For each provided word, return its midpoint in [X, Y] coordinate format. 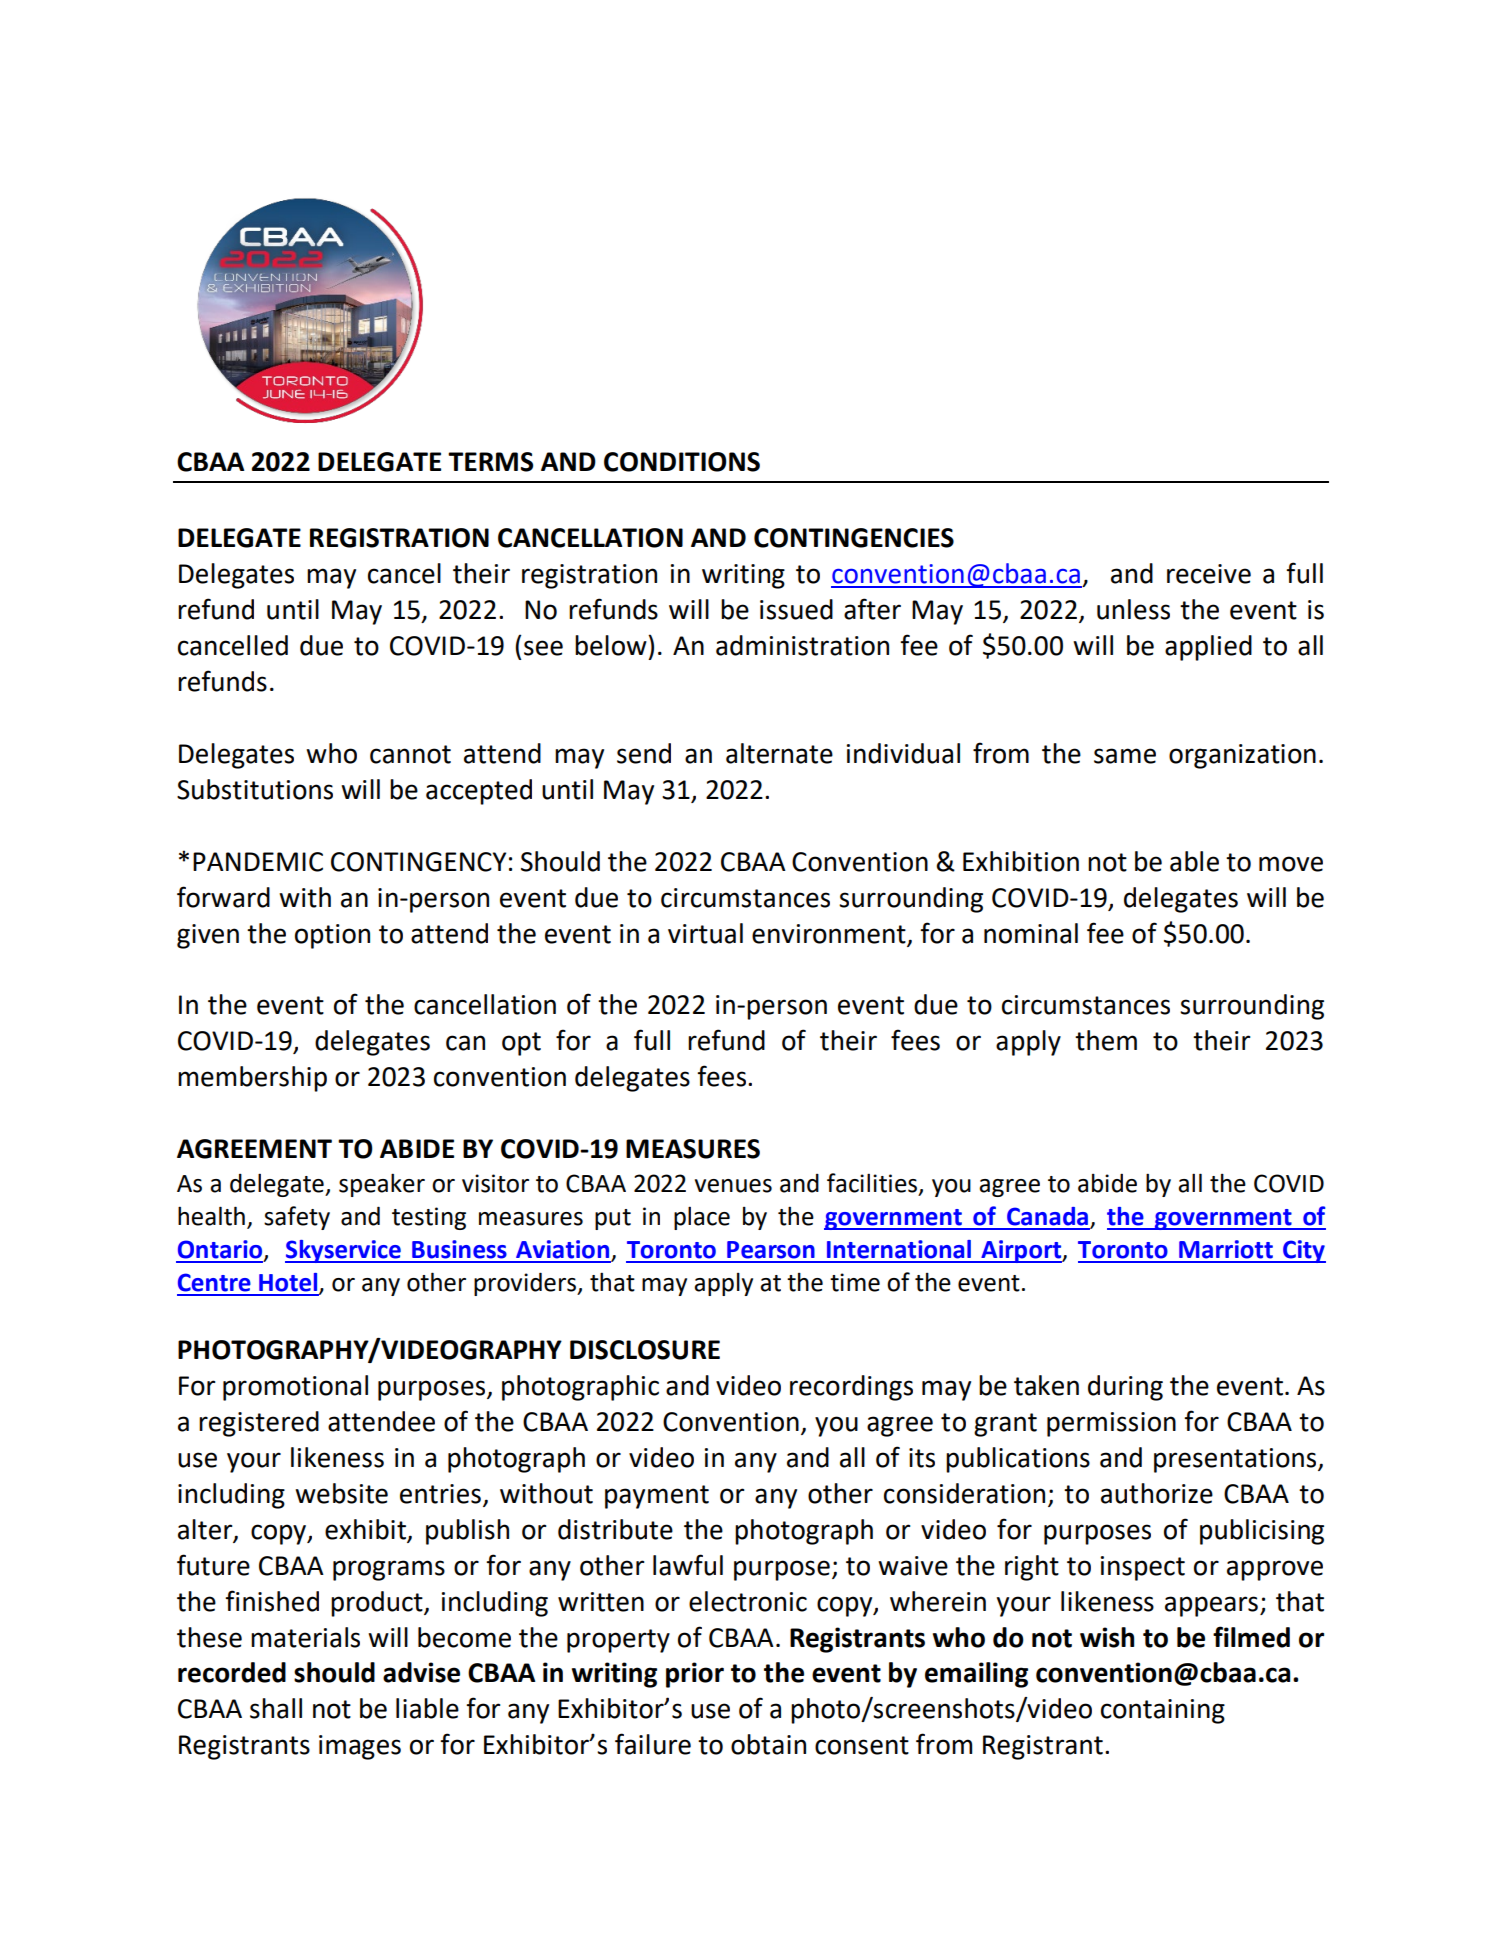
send [644, 753]
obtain [768, 1744]
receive [1209, 574]
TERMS [490, 462]
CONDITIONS [682, 462]
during [1125, 1388]
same [1125, 756]
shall [276, 1708]
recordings [851, 1388]
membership [252, 1079]
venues [733, 1186]
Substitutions [255, 789]
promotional [295, 1388]
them [1106, 1040]
